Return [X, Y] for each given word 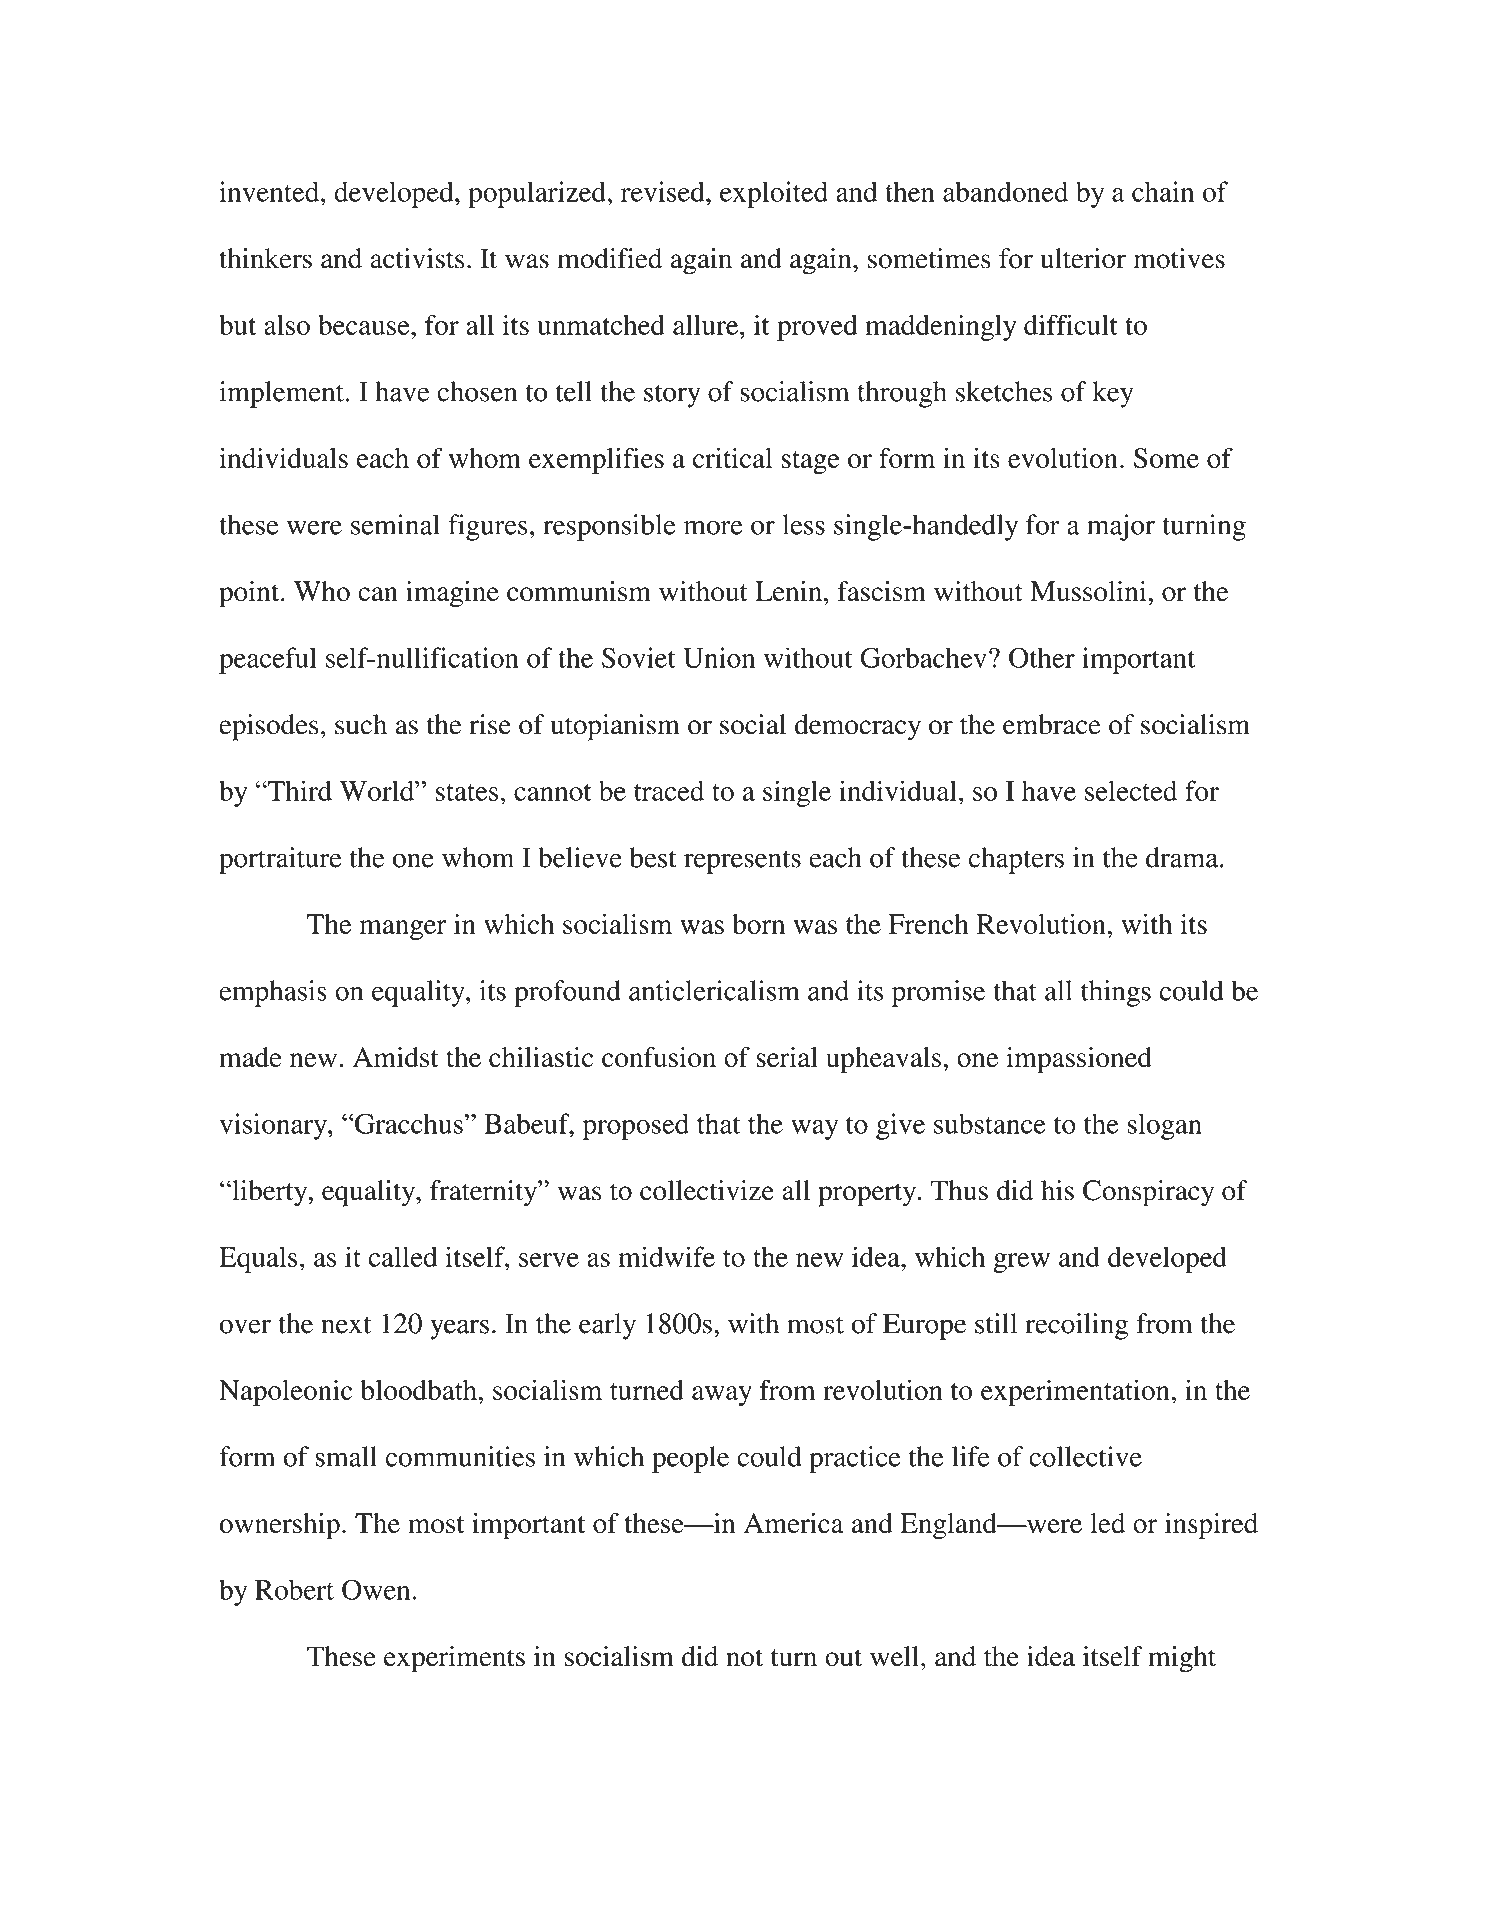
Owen [376, 1589]
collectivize [707, 1190]
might [1182, 1659]
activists [417, 258]
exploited [774, 194]
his [1057, 1190]
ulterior [1083, 258]
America [794, 1523]
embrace [1052, 724]
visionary [274, 1126]
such [361, 724]
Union [719, 657]
